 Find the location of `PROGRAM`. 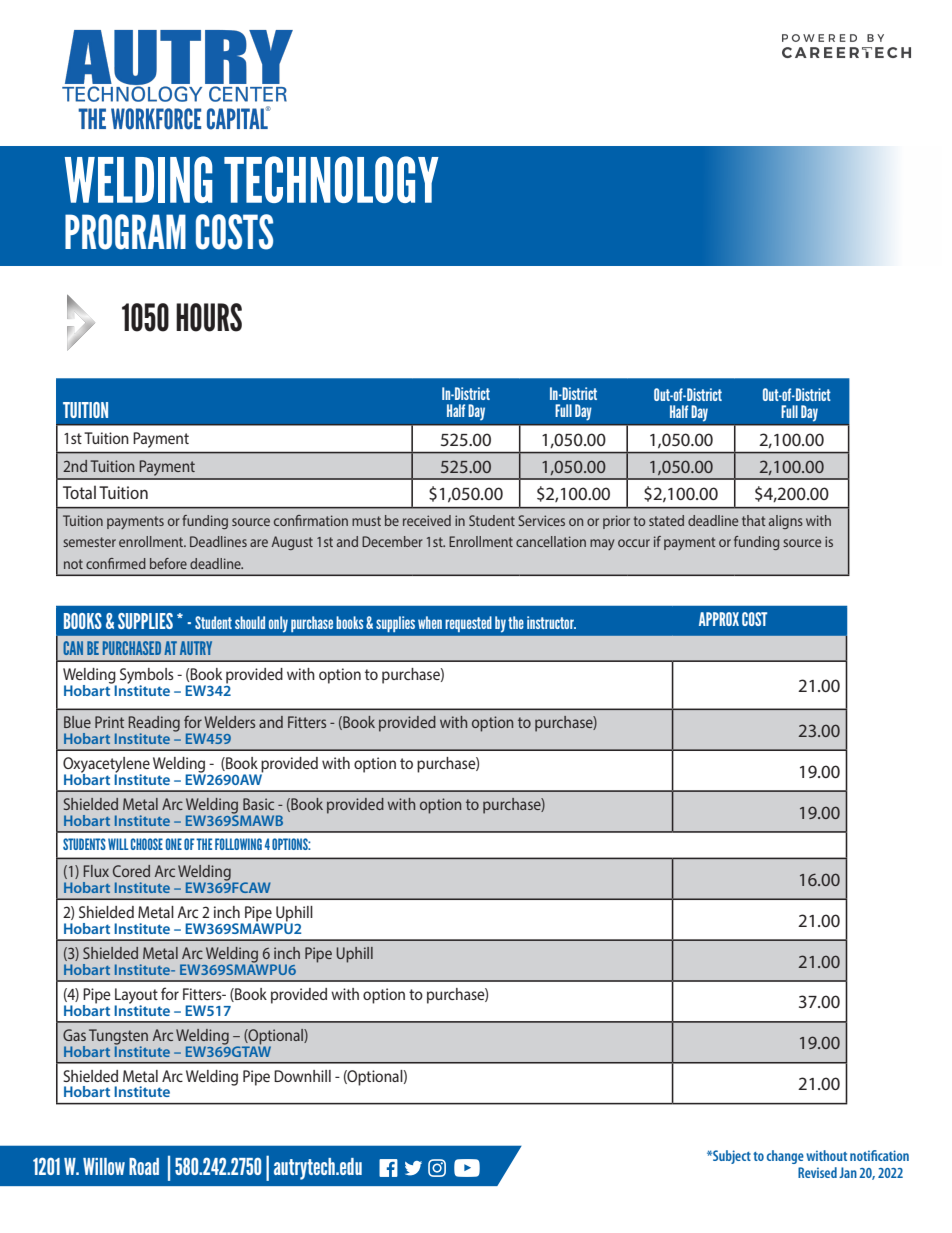

PROGRAM is located at coordinates (125, 232).
